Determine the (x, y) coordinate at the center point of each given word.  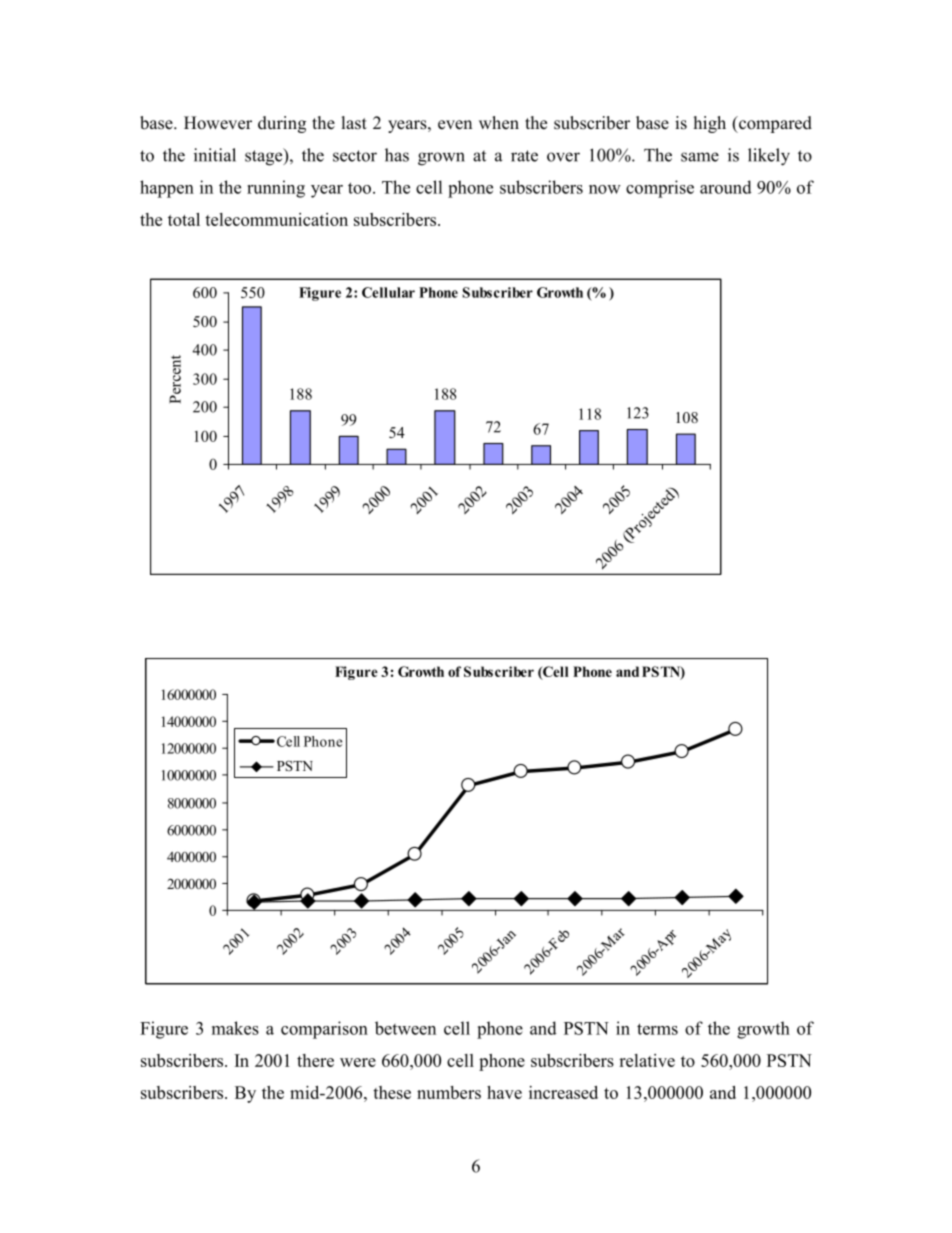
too (359, 188)
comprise (660, 189)
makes (235, 1028)
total (184, 219)
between (405, 1028)
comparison (324, 1030)
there (315, 1060)
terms (657, 1029)
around (726, 187)
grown (441, 159)
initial (215, 155)
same (700, 157)
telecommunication (276, 219)
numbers (449, 1092)
